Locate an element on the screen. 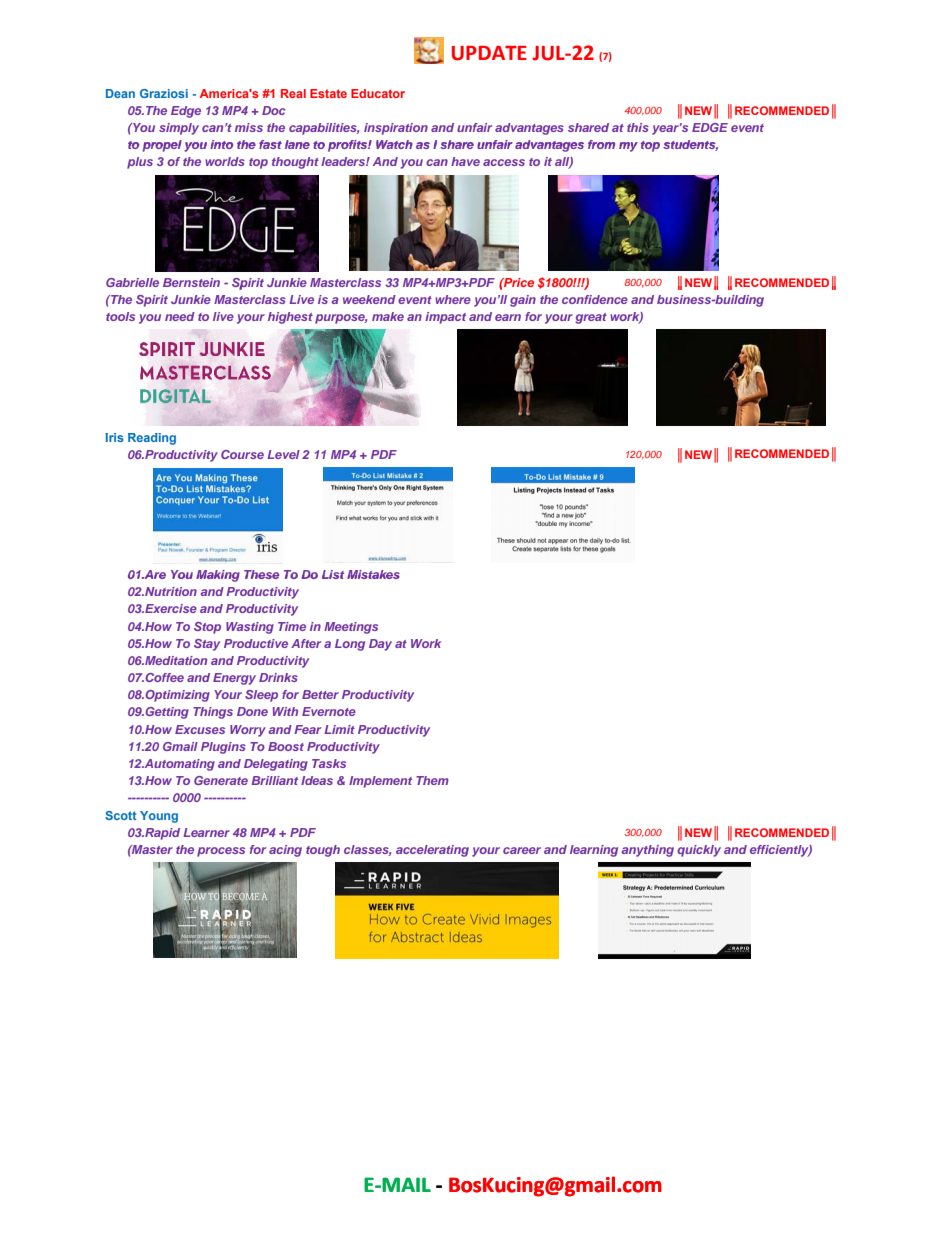 This screenshot has width=952, height=1233. this is located at coordinates (638, 127).
